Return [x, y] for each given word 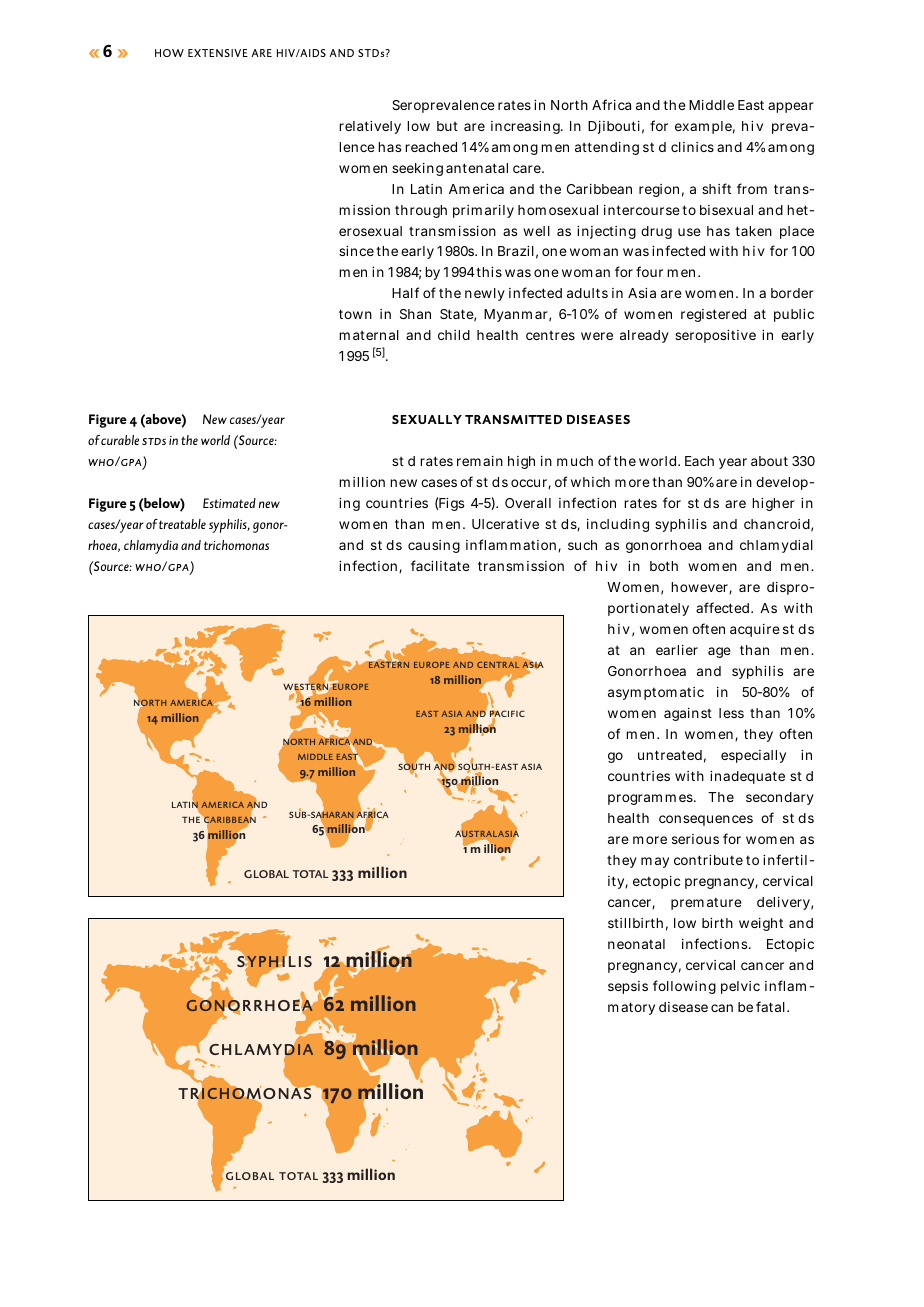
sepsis [628, 987]
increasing [527, 127]
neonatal [636, 944]
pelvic [740, 987]
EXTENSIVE [218, 53]
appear [791, 107]
